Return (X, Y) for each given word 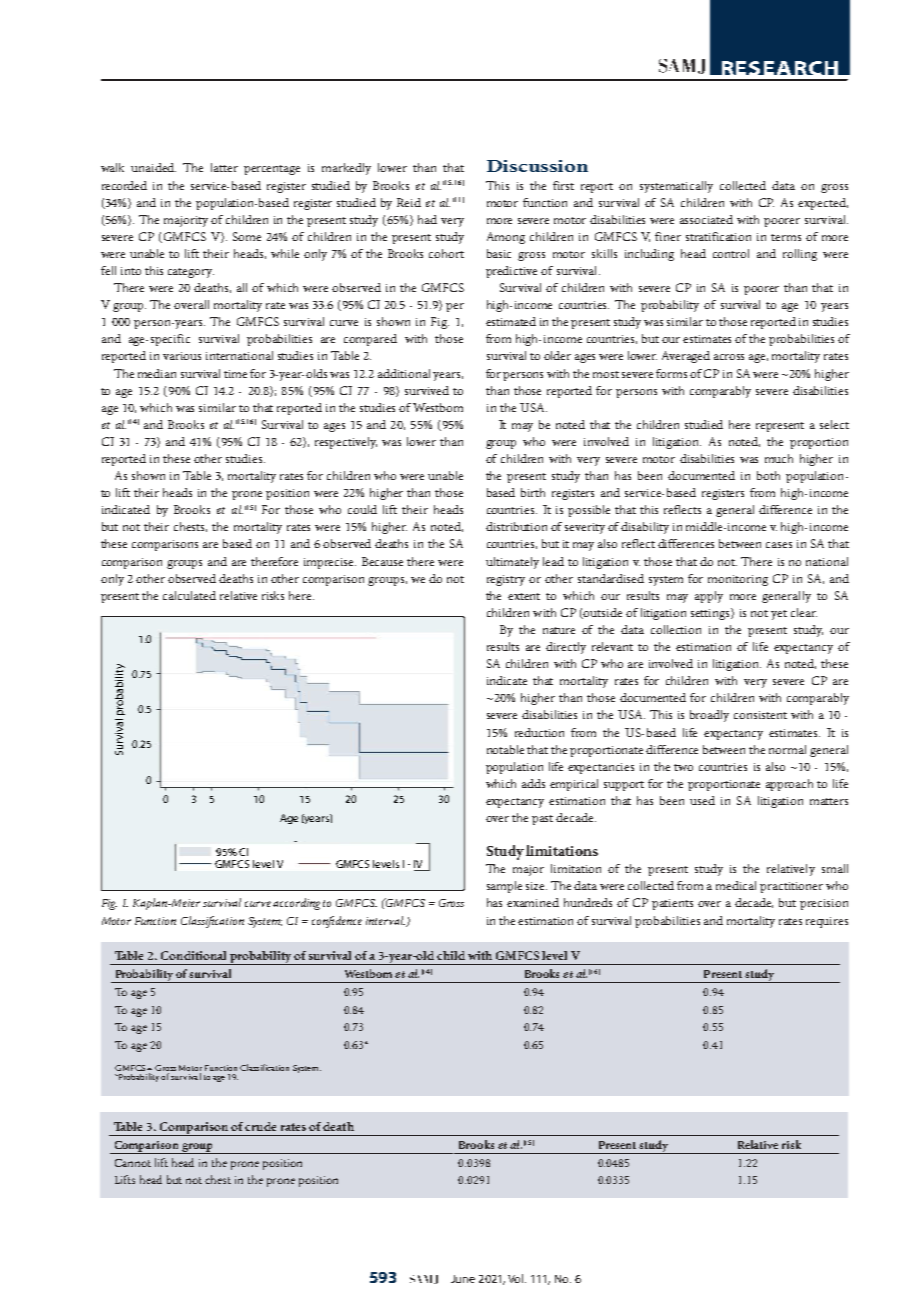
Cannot (133, 1163)
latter (224, 167)
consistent (760, 715)
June (463, 1279)
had (427, 219)
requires (827, 922)
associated (706, 219)
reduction (539, 732)
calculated (189, 595)
